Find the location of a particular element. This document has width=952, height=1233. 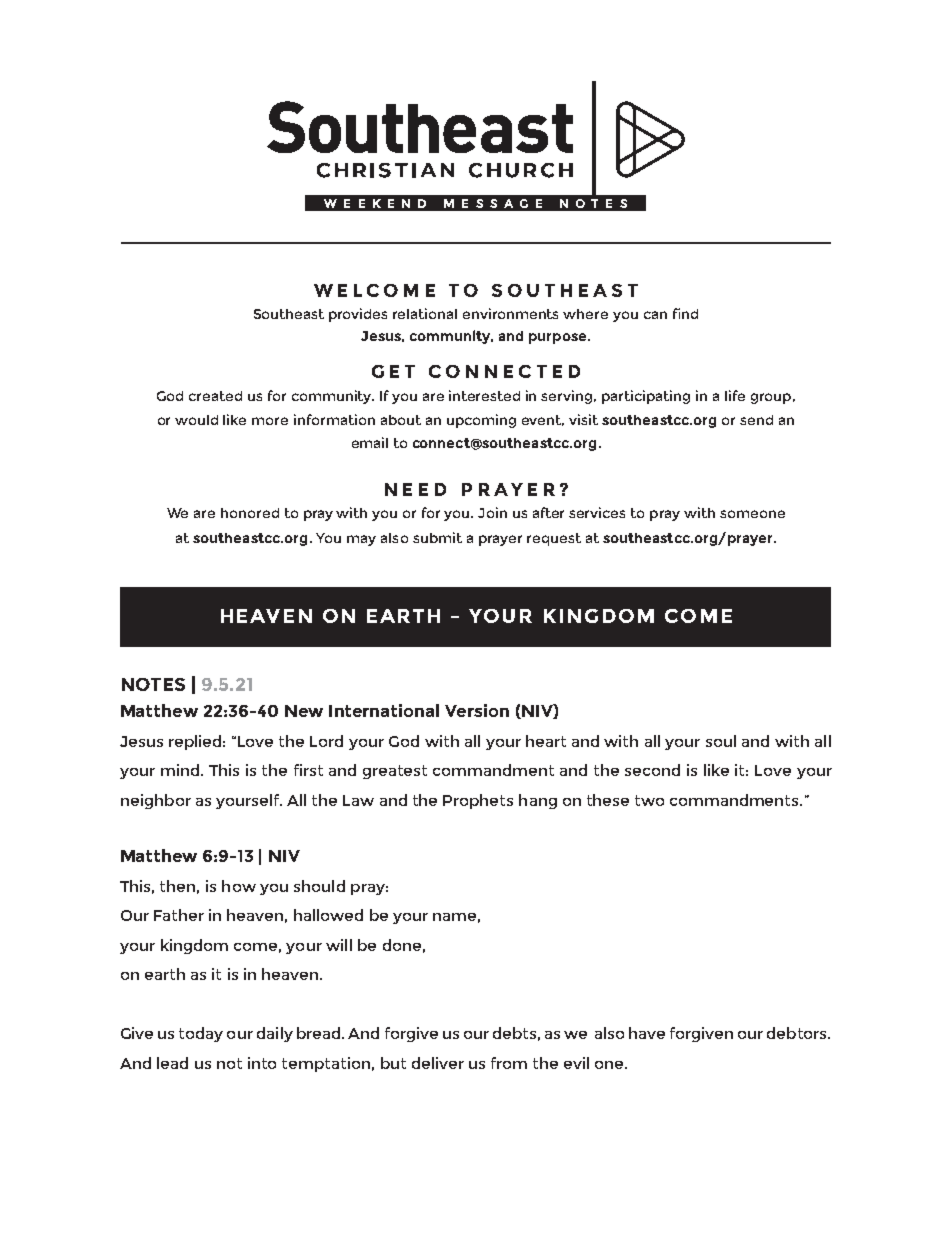

created is located at coordinates (215, 396).
